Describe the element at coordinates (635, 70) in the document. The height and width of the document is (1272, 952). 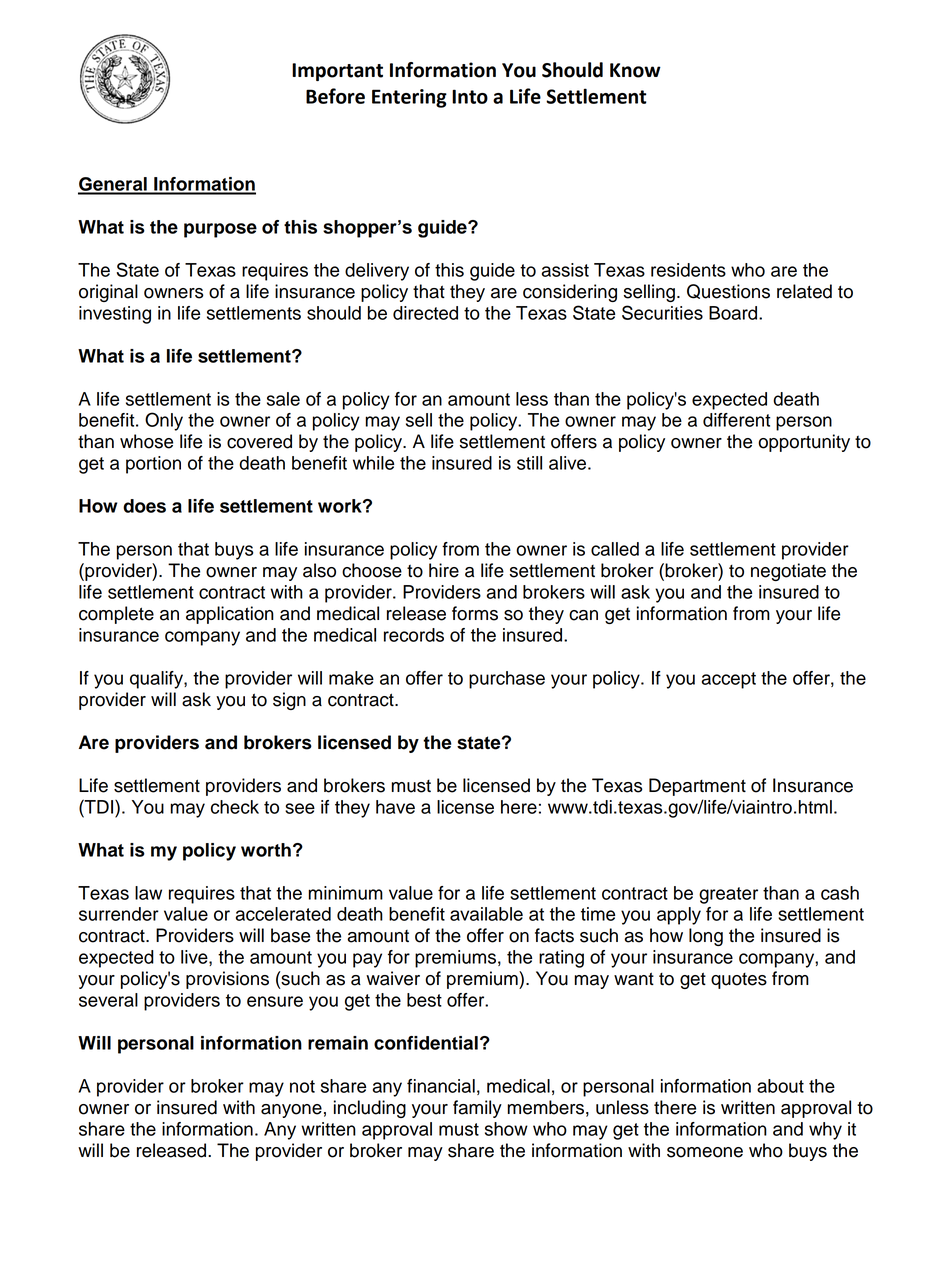
I see `Know` at that location.
